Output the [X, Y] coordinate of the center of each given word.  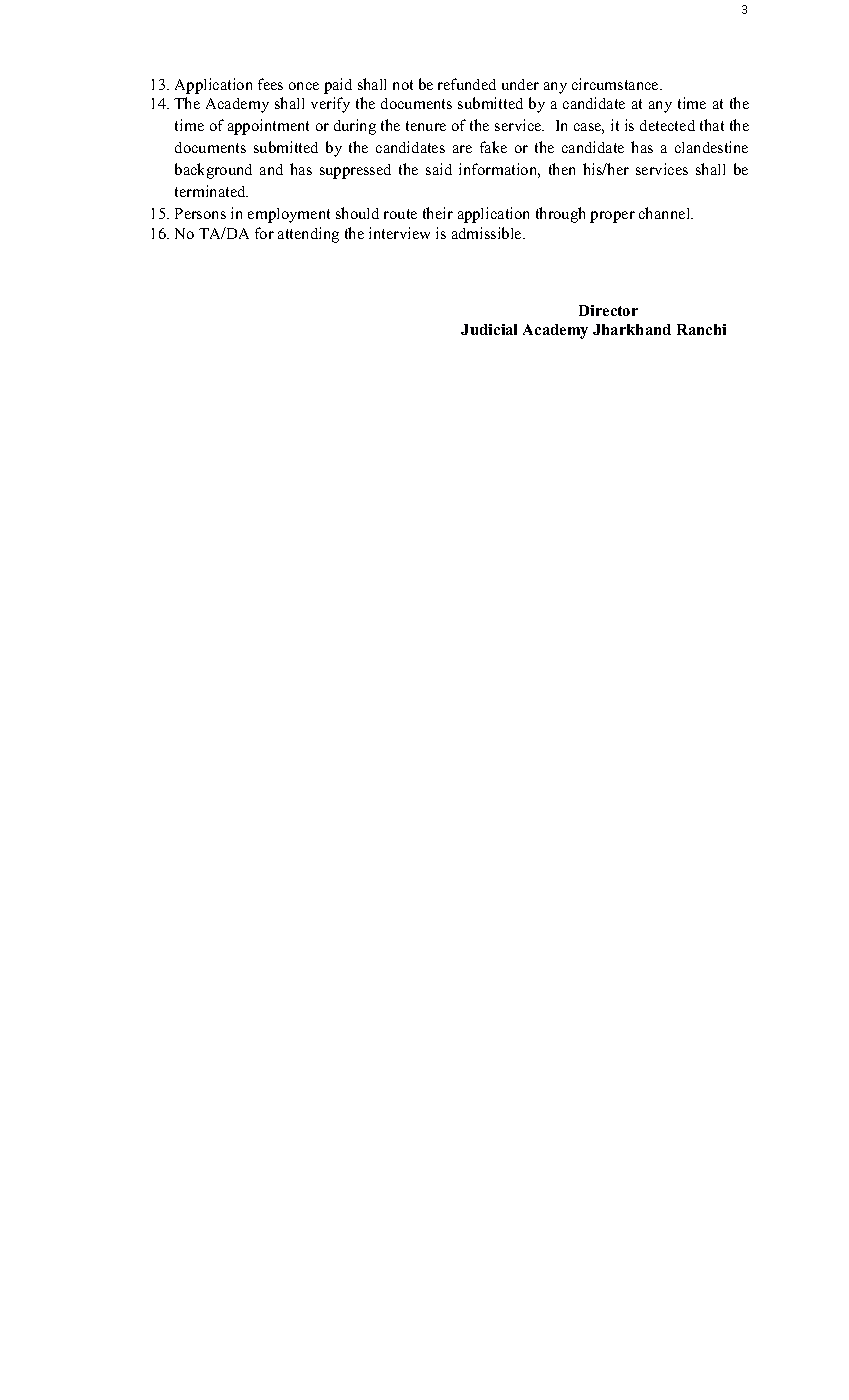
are [462, 149]
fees [270, 84]
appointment [268, 127]
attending [308, 235]
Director [608, 310]
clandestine [711, 147]
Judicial [489, 329]
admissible [488, 233]
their [438, 213]
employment [289, 215]
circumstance [616, 84]
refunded [467, 84]
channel [666, 213]
